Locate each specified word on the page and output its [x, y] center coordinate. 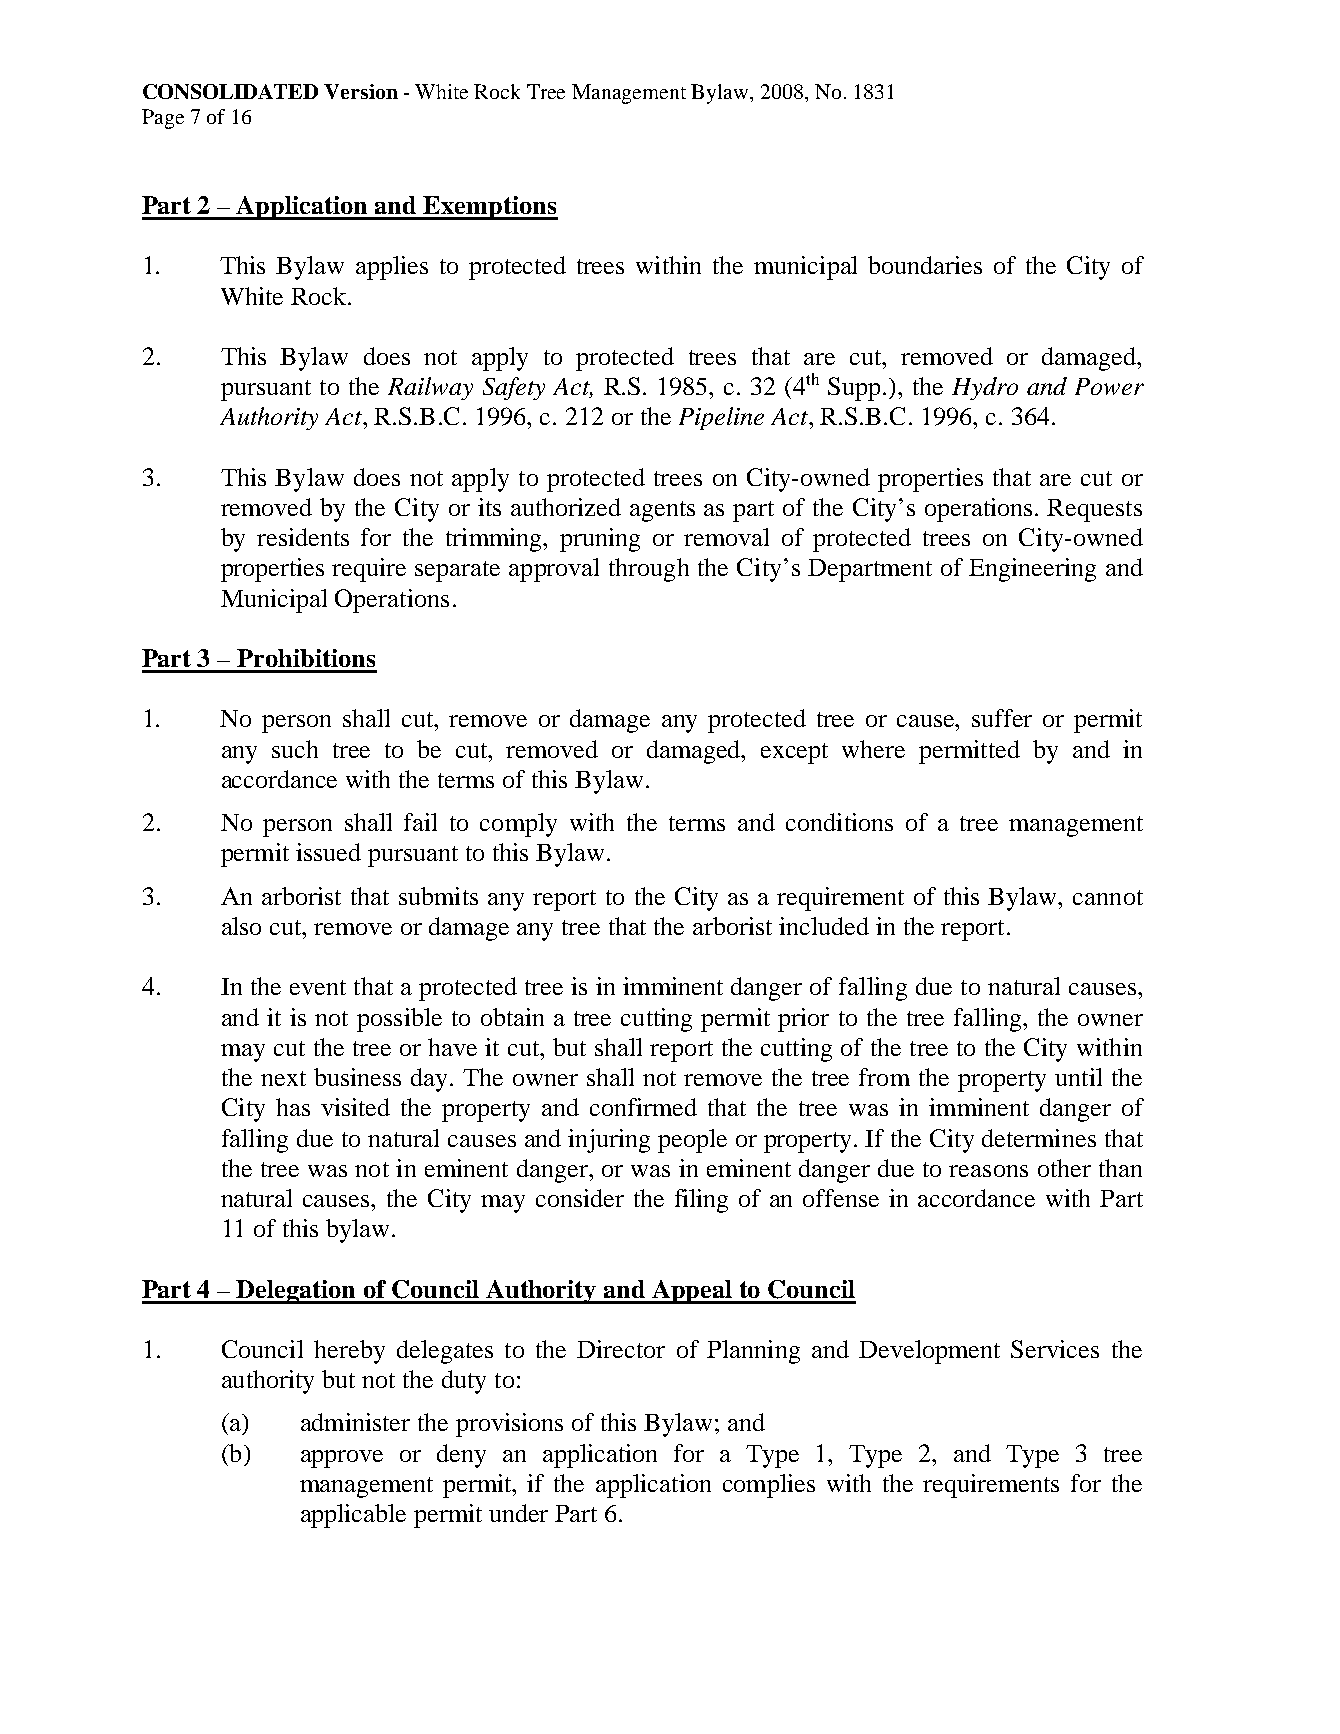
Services [1055, 1349]
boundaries [925, 265]
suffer [1002, 718]
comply [518, 825]
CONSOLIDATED [230, 91]
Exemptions [490, 208]
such [295, 749]
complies [769, 1486]
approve [342, 1459]
